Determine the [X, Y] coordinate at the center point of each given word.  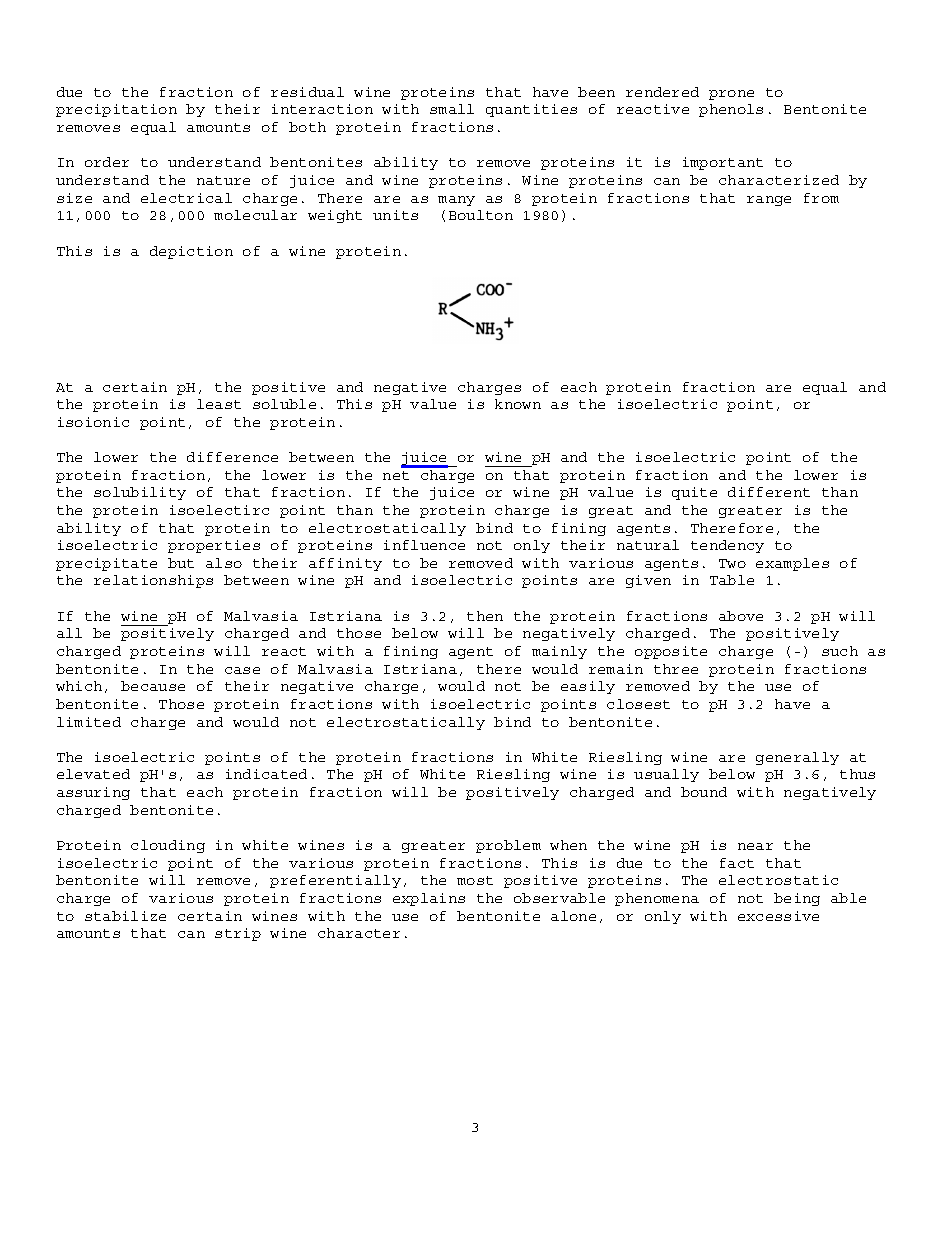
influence [424, 545]
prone [731, 95]
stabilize [125, 916]
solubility [140, 493]
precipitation [116, 110]
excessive [778, 916]
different [769, 492]
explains [429, 899]
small [452, 109]
